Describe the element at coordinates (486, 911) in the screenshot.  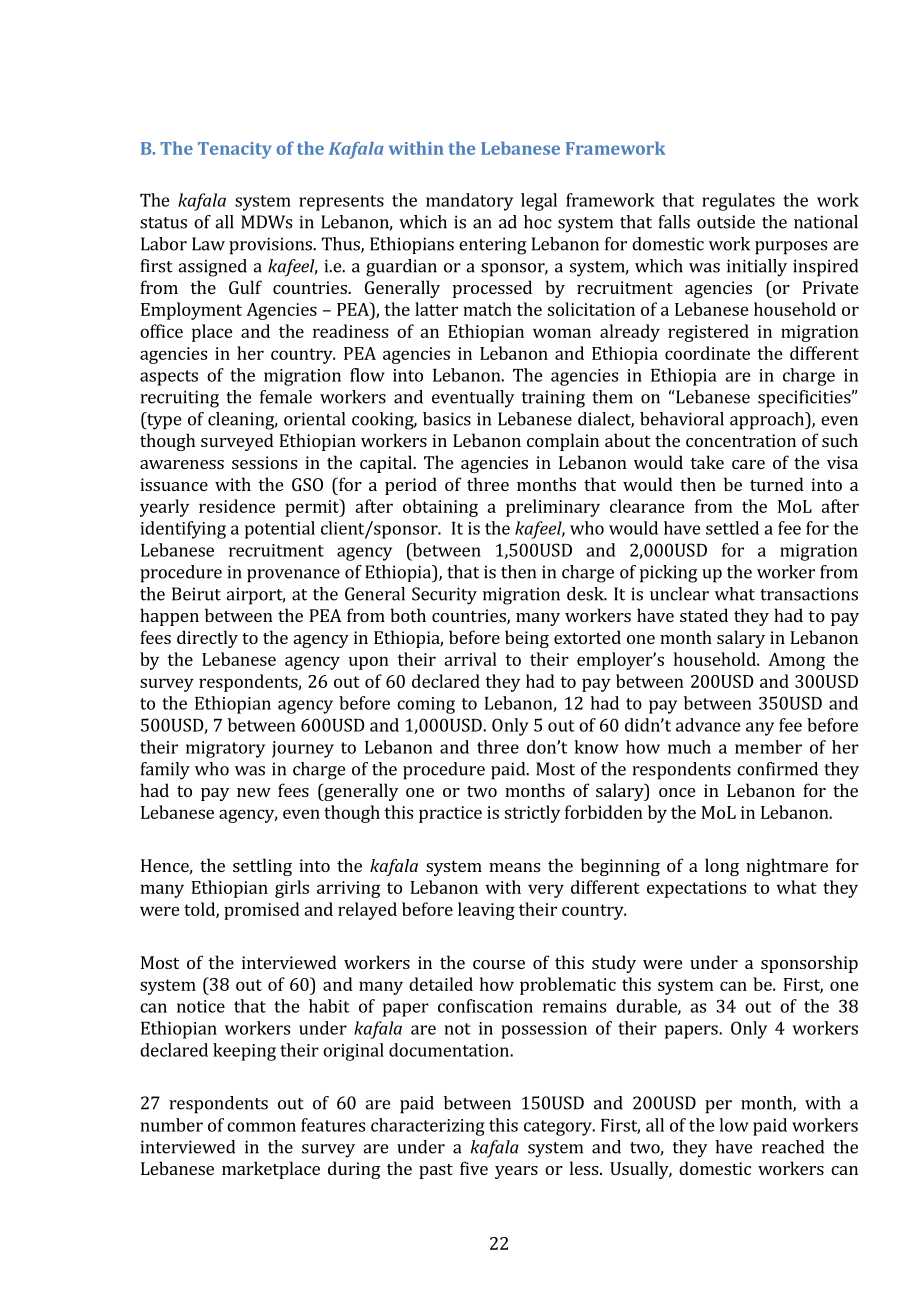
I see `leaving` at that location.
